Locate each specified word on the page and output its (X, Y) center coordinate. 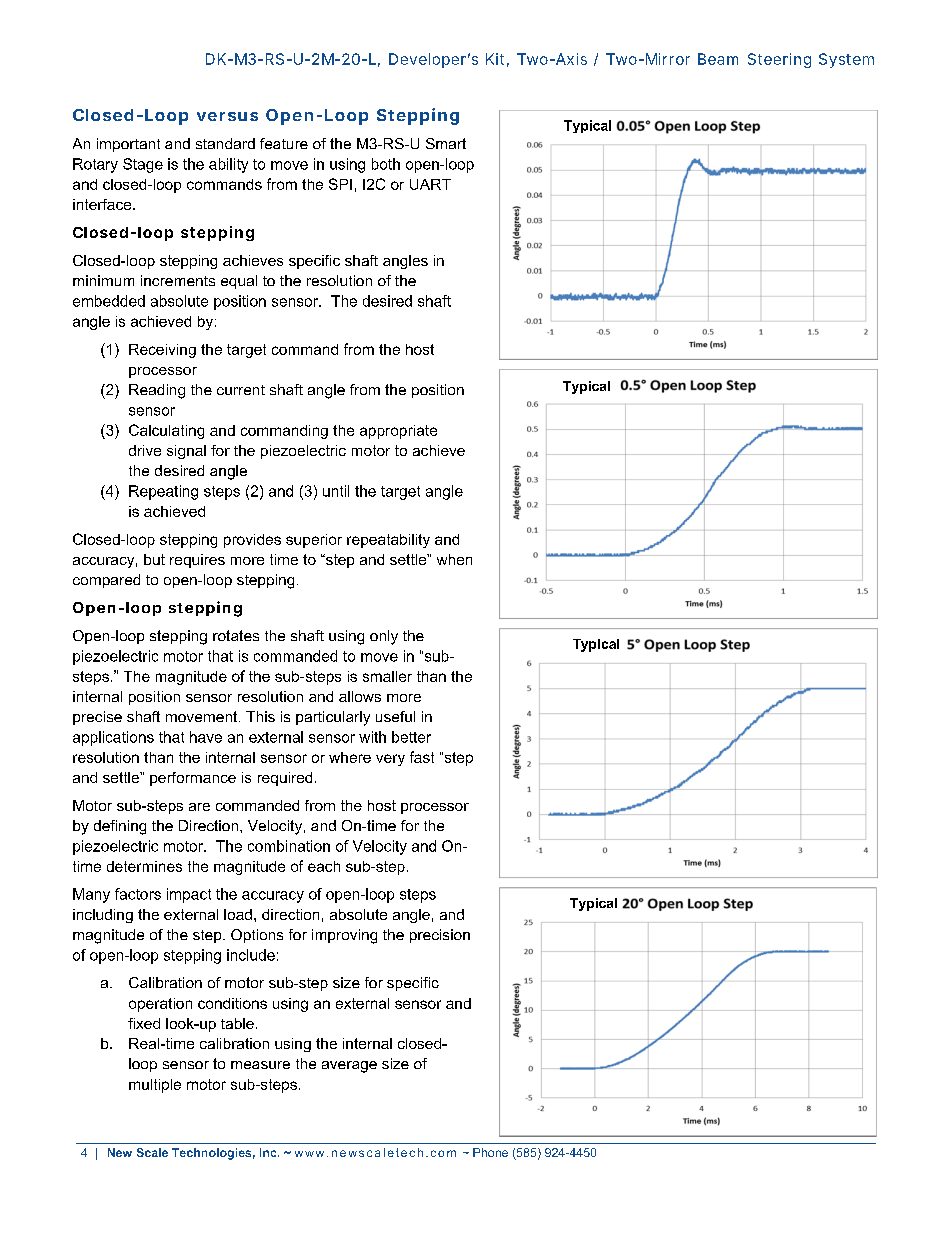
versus (227, 116)
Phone (490, 1152)
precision (440, 936)
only (384, 637)
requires (197, 561)
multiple (155, 1086)
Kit (497, 60)
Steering (779, 60)
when (454, 559)
